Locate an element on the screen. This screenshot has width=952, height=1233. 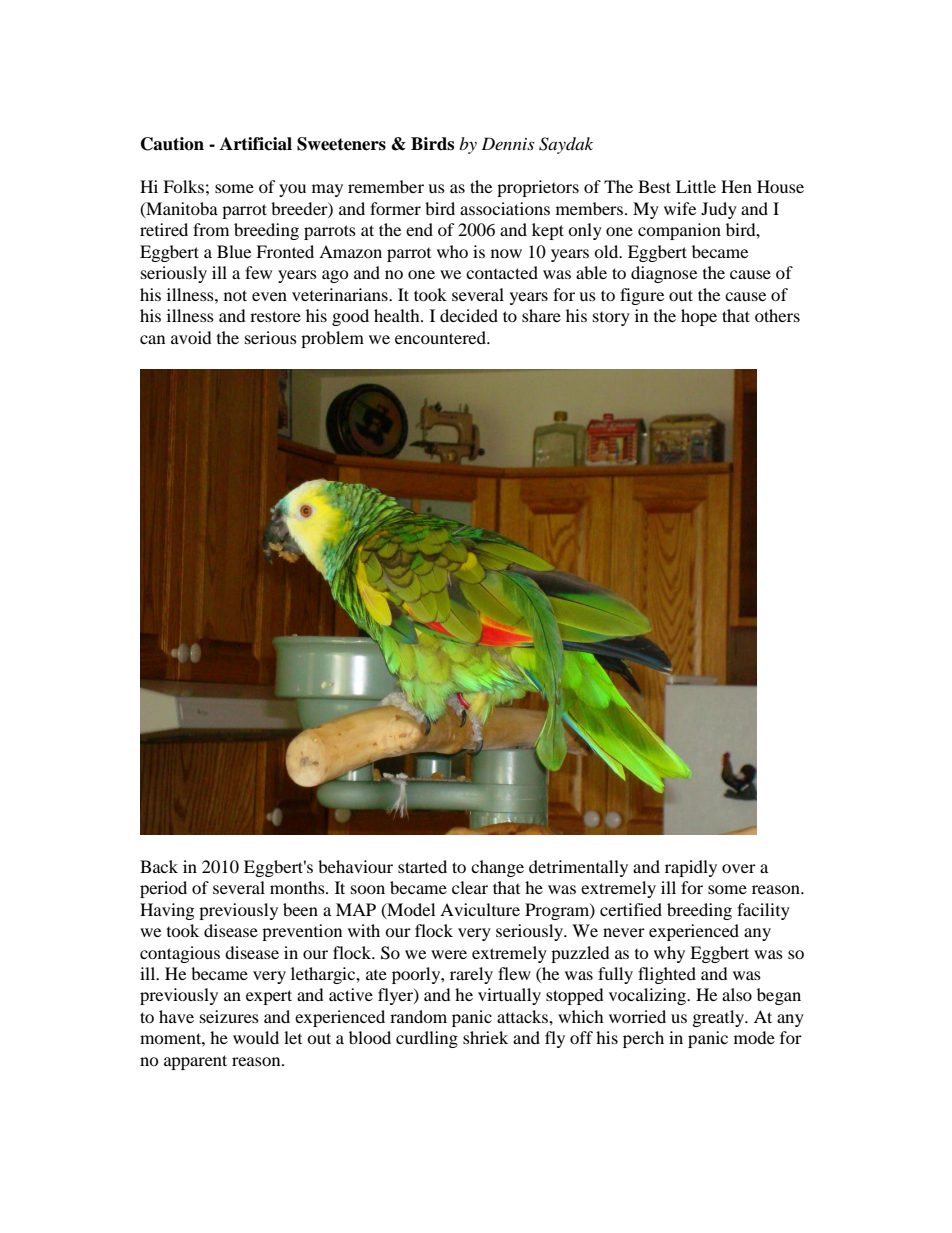
Artificial is located at coordinates (256, 144).
